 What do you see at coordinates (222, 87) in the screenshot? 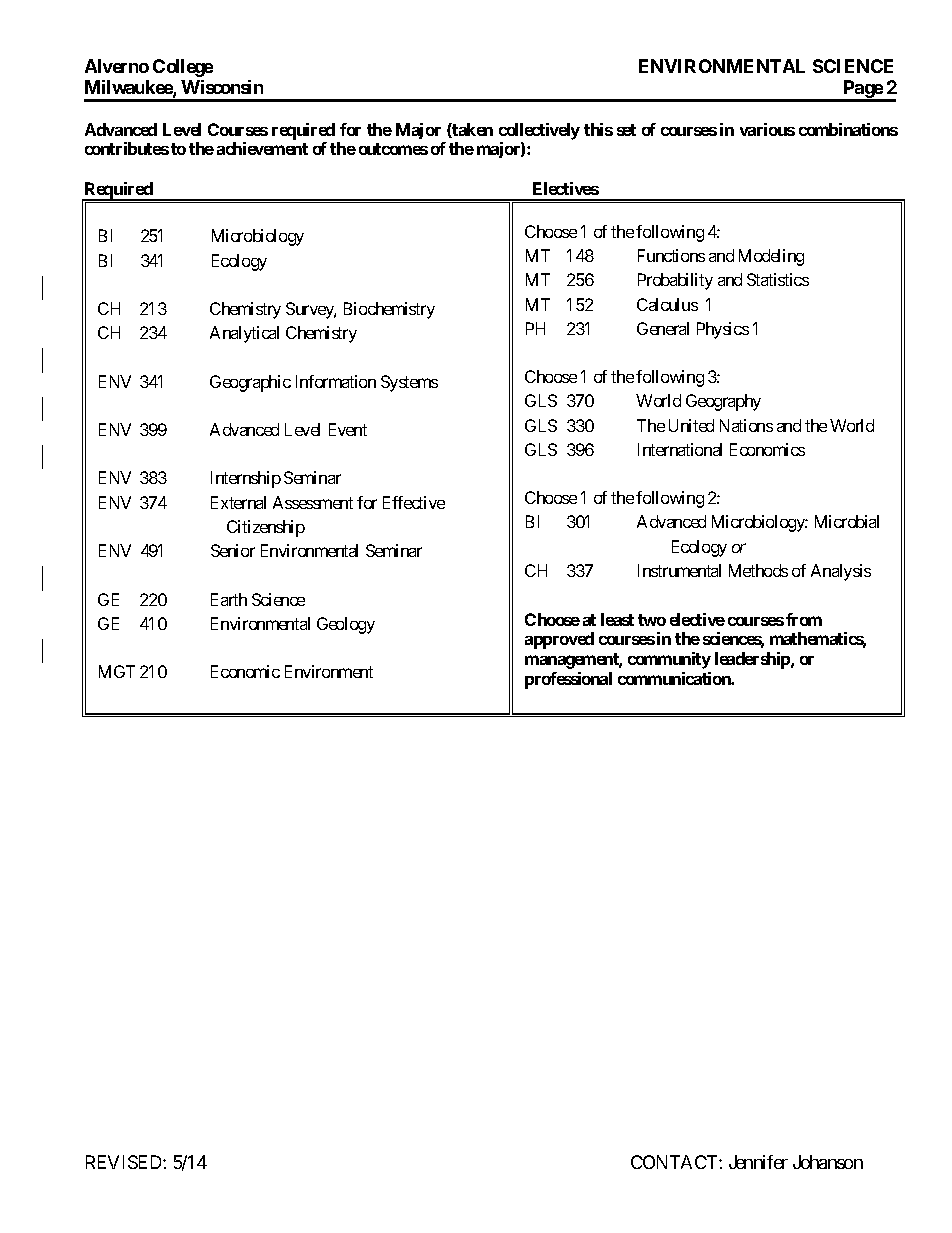
I see `Wisconsin` at bounding box center [222, 87].
